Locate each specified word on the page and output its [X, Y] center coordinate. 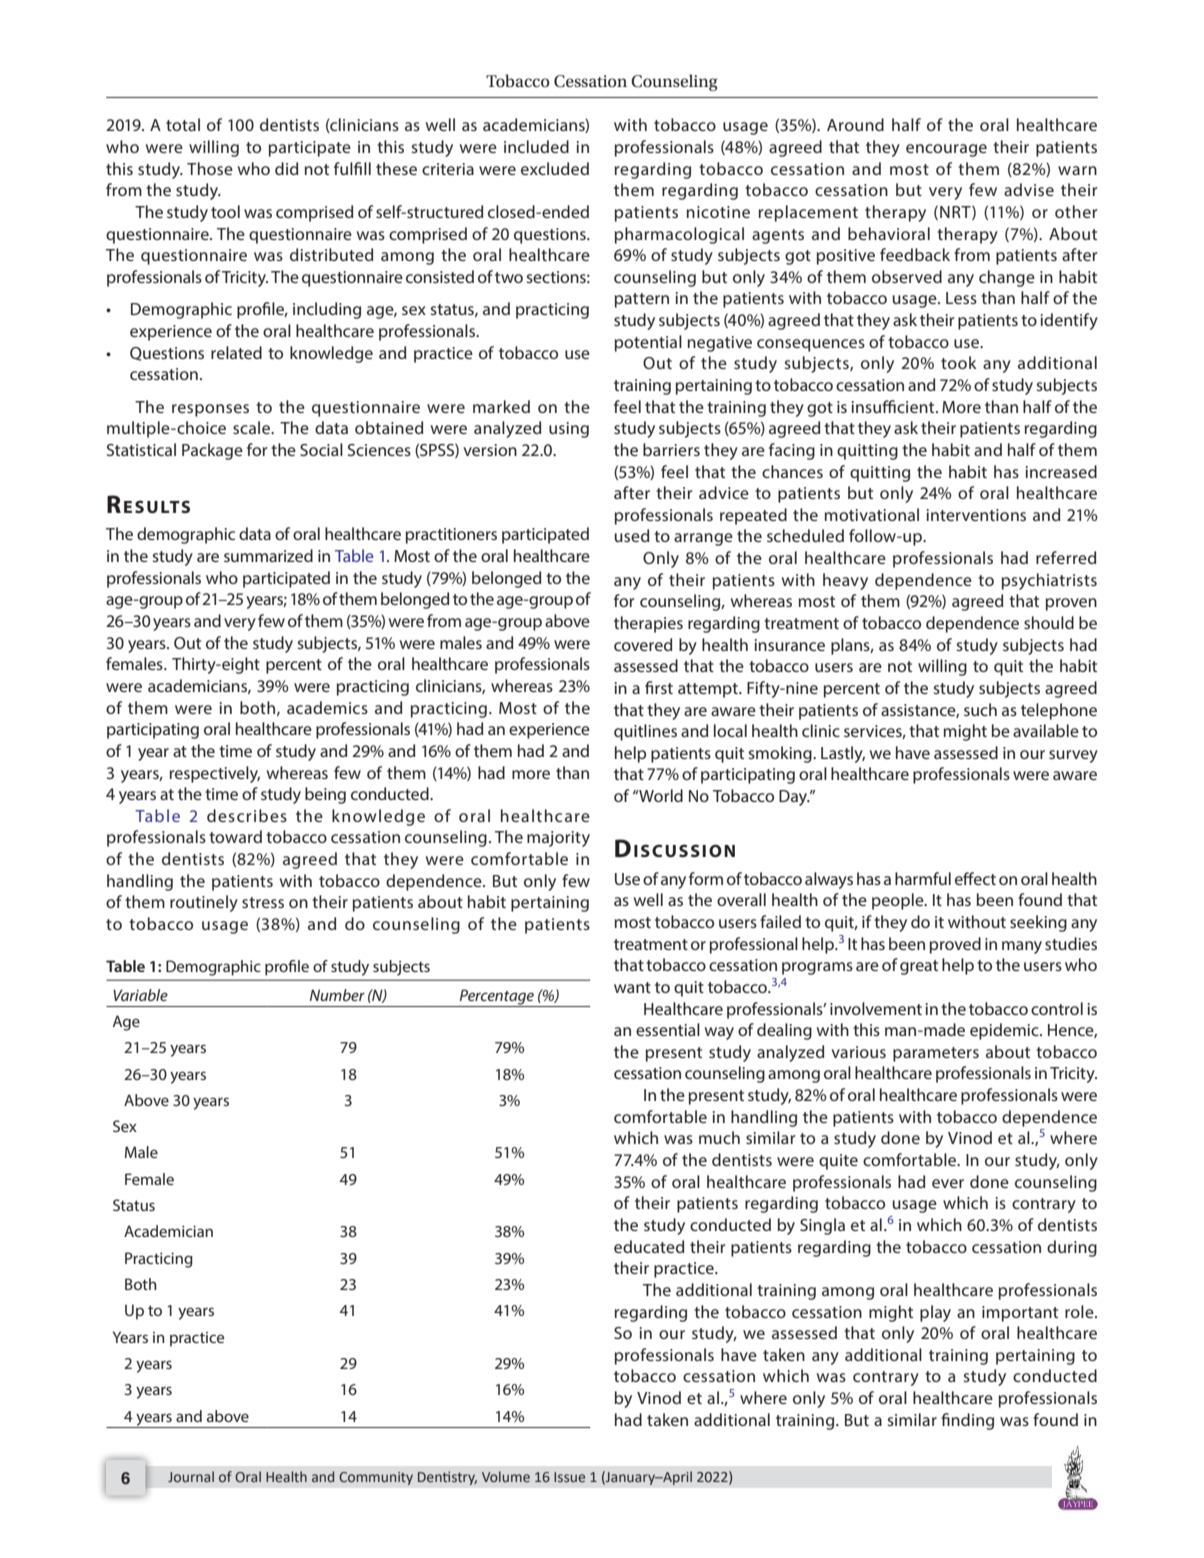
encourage [946, 150]
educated [649, 1246]
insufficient [894, 406]
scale [253, 427]
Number [337, 995]
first [659, 687]
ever [948, 1183]
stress [263, 902]
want [632, 987]
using [569, 430]
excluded [555, 168]
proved [955, 945]
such [980, 709]
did [286, 168]
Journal [191, 1476]
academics [327, 707]
